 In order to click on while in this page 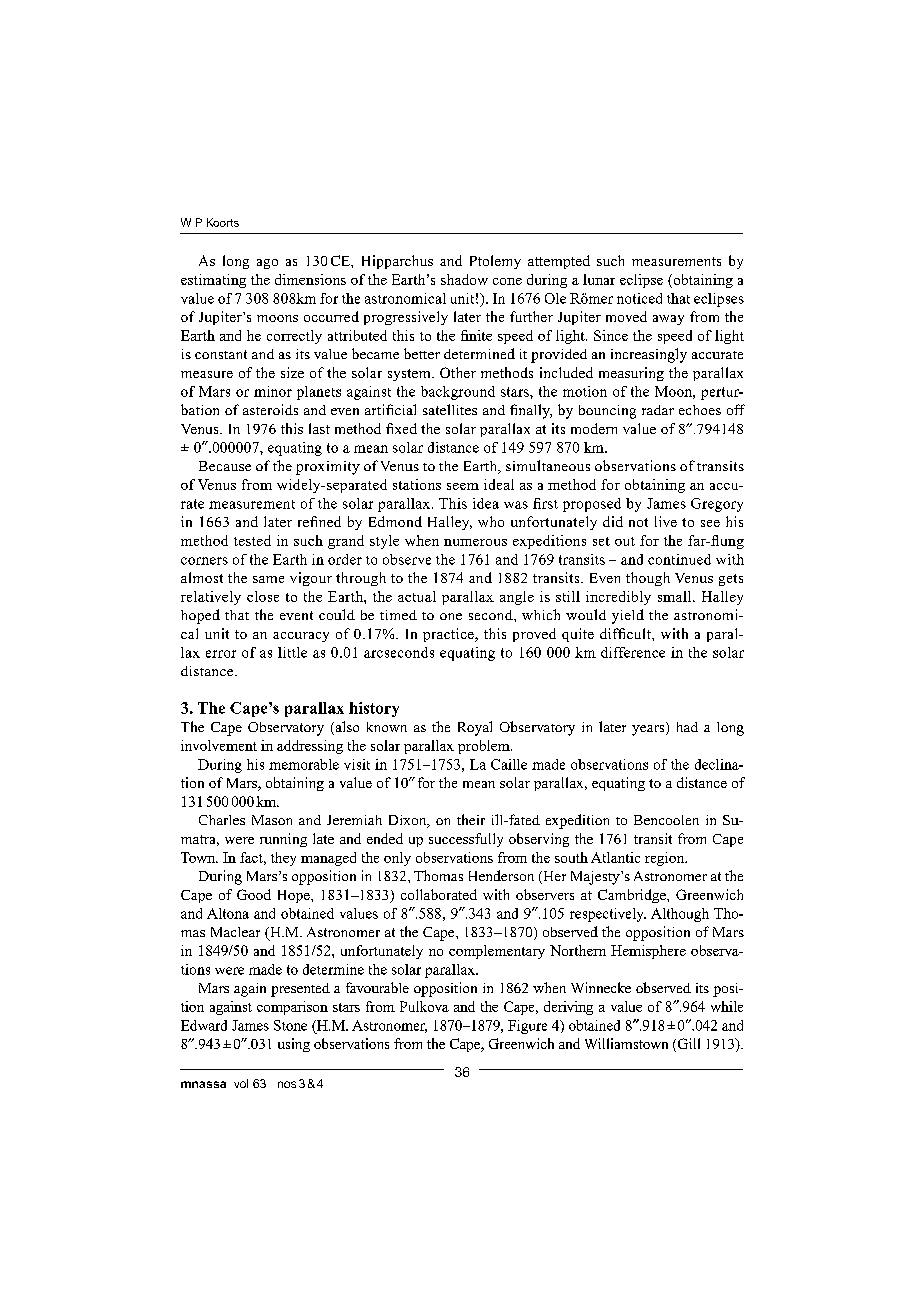, I will do `click(727, 1006)`.
